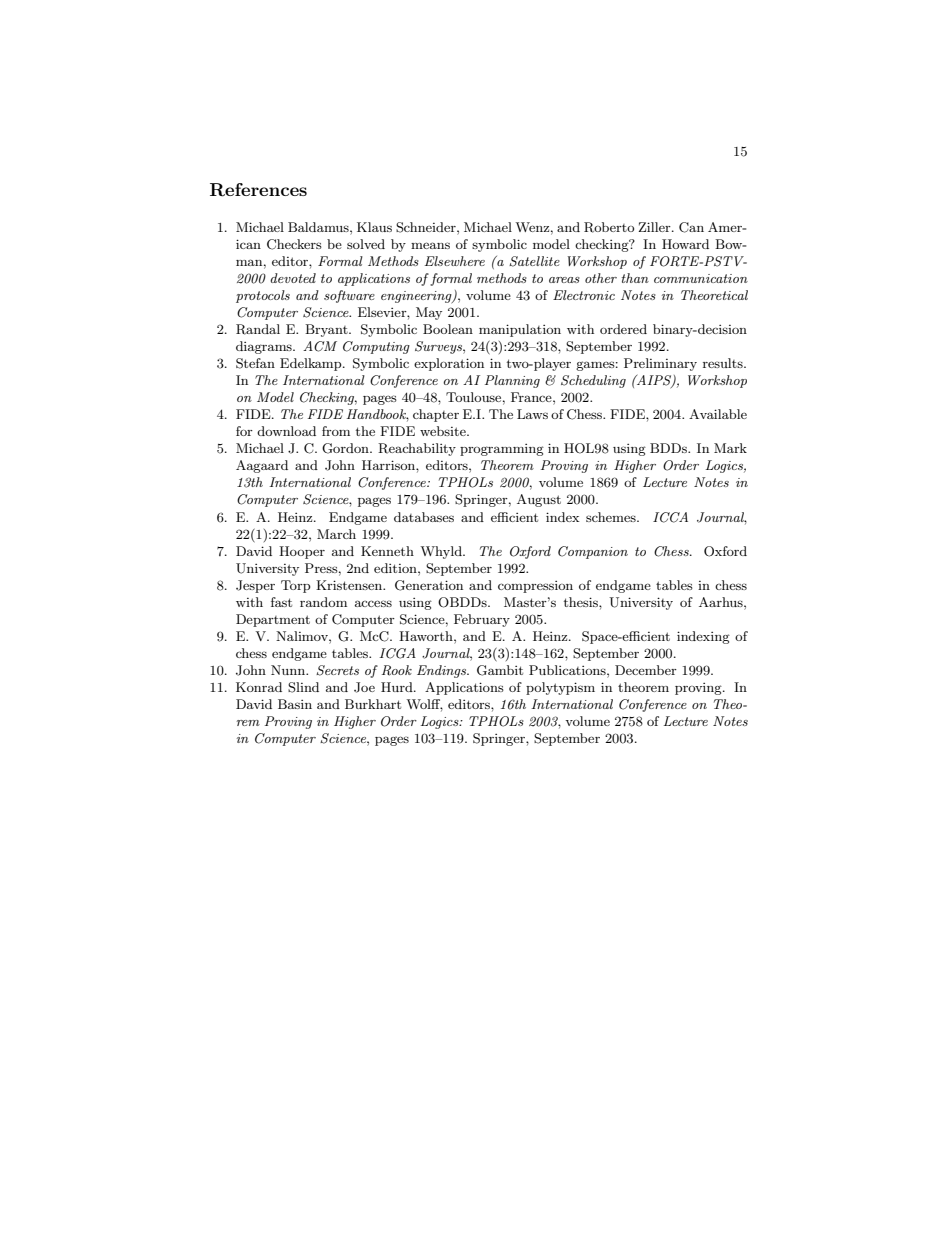 This image has width=952, height=1233. Describe the element at coordinates (346, 448) in the image. I see `Gordon` at that location.
